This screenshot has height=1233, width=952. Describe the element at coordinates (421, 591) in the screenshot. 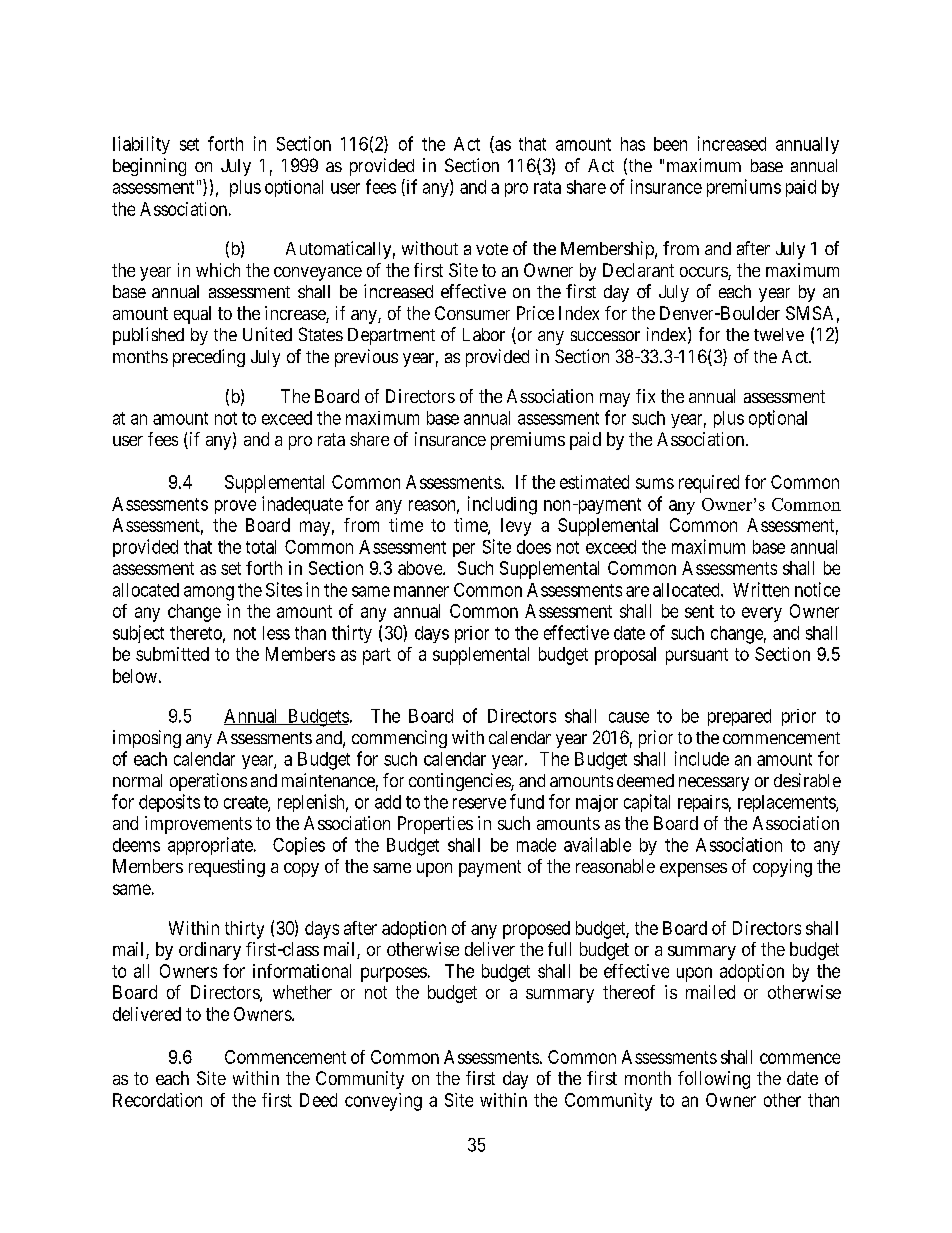

I see `manner` at that location.
